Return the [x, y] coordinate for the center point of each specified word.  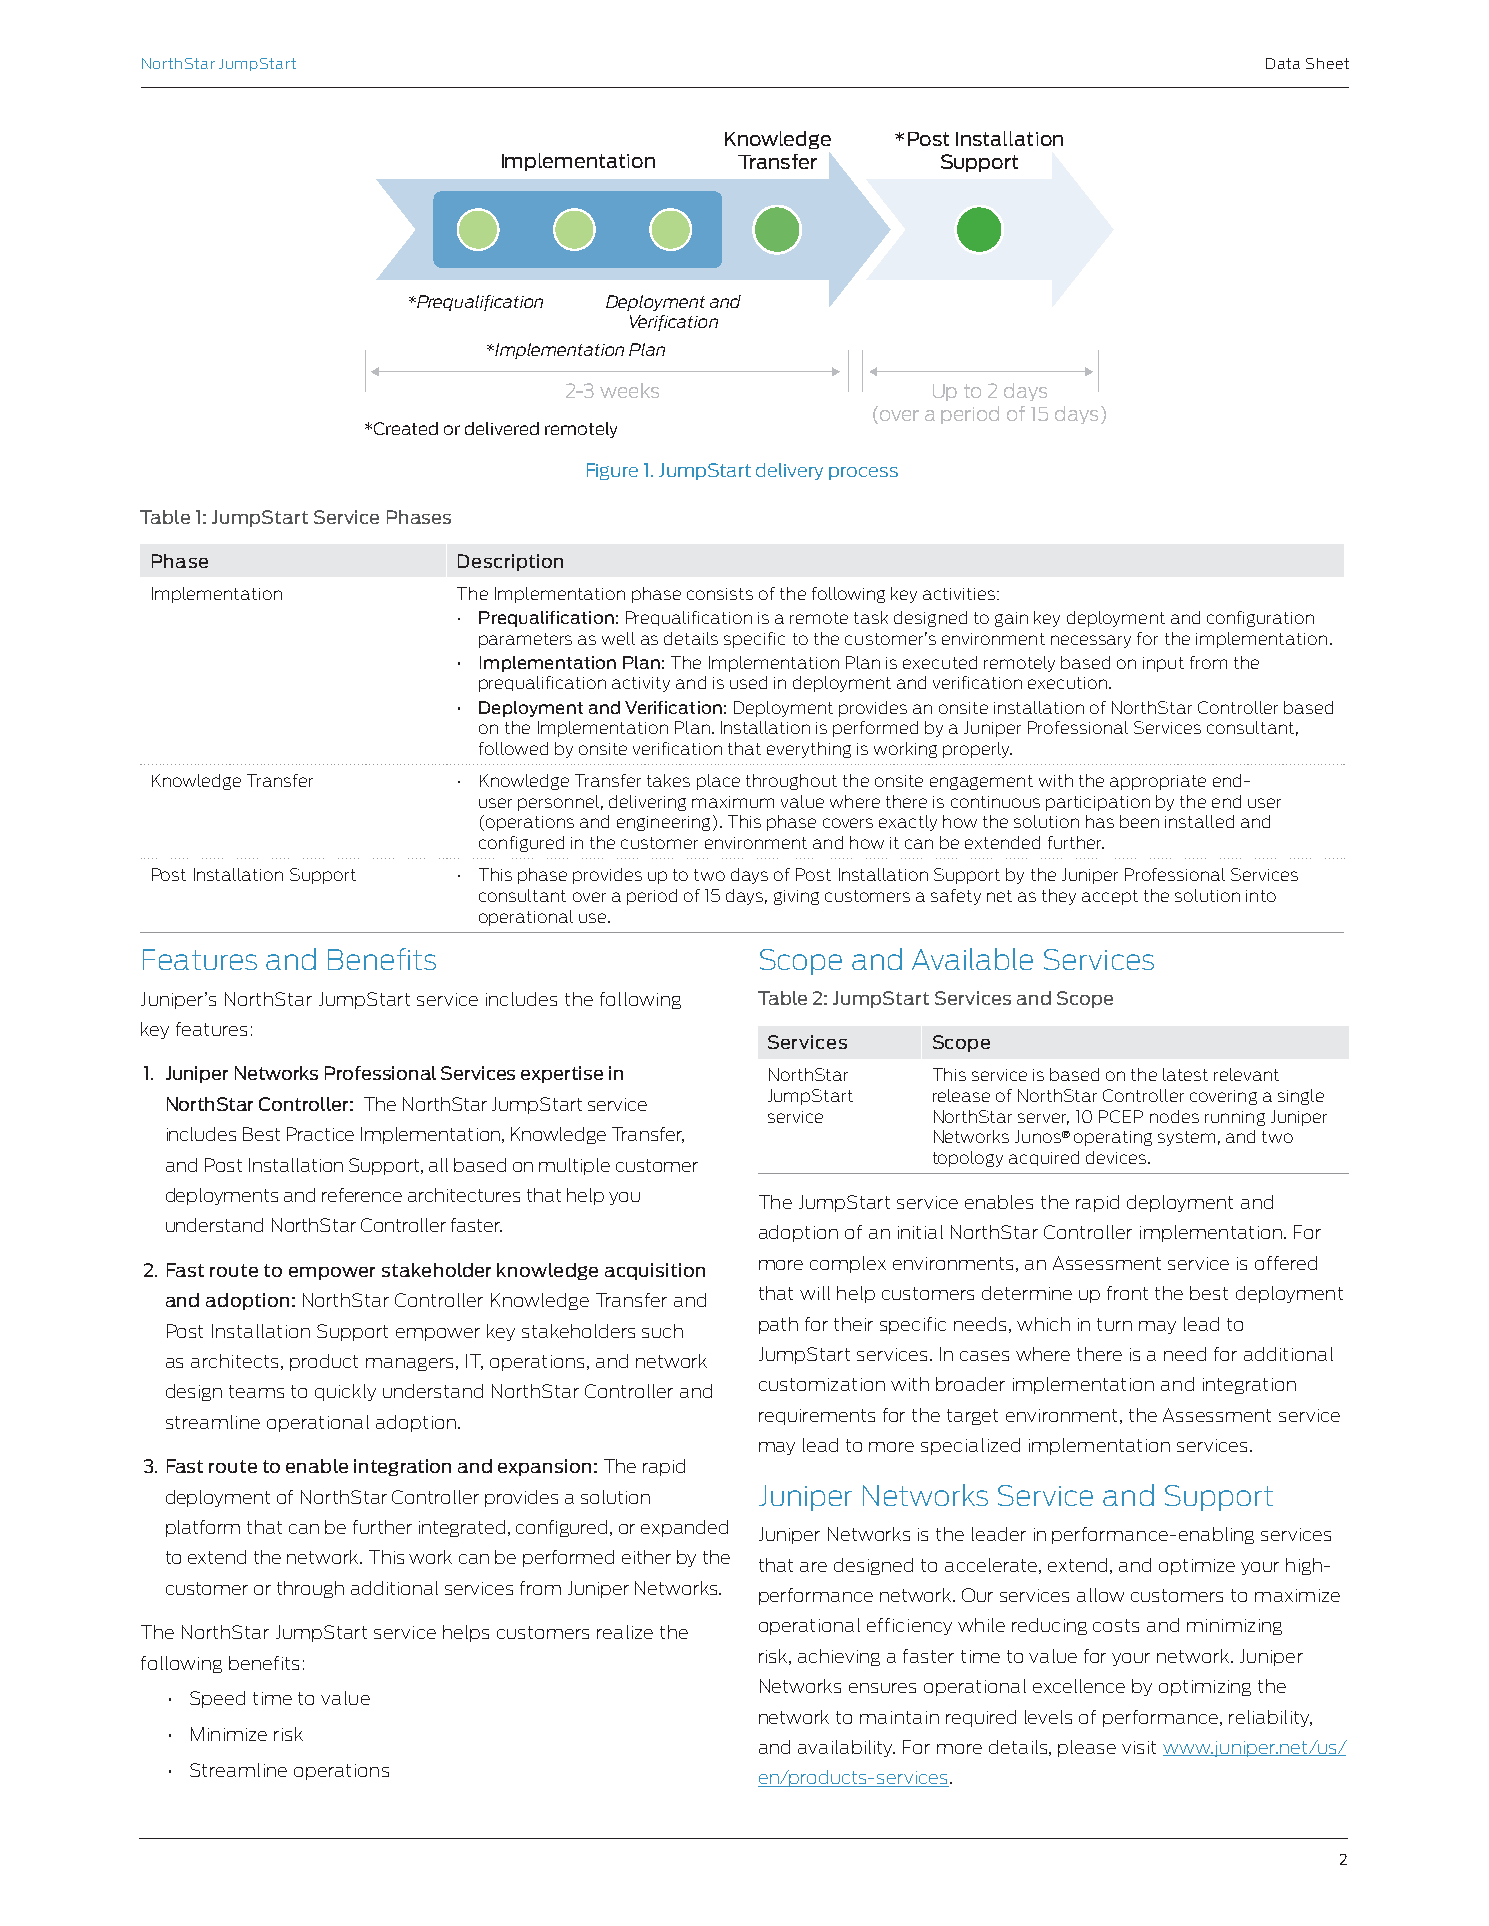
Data [1283, 63]
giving [796, 897]
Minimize [229, 1734]
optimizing [1205, 1688]
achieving [839, 1657]
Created [406, 428]
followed [513, 748]
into [1261, 896]
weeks [629, 390]
